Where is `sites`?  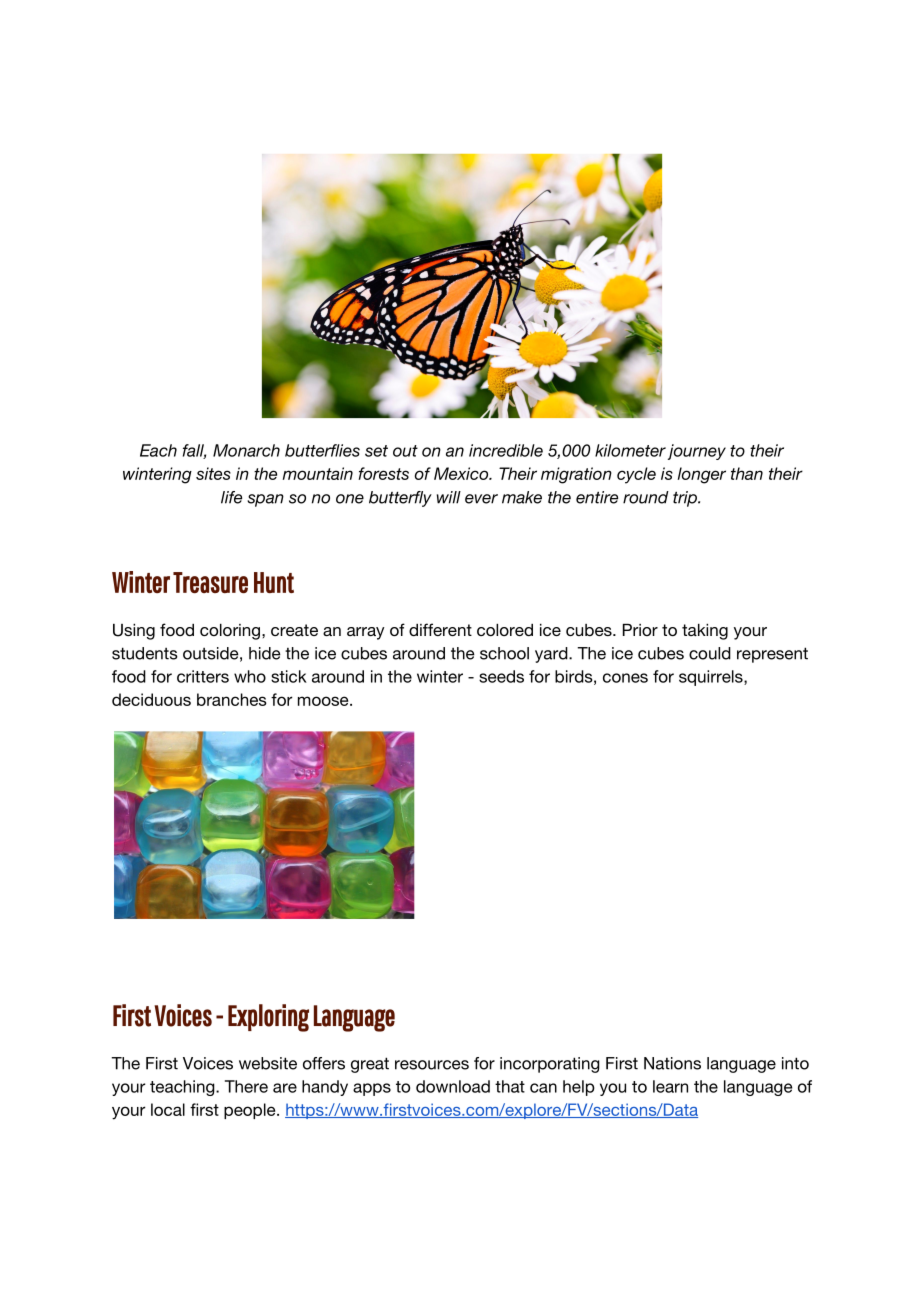 sites is located at coordinates (213, 473).
